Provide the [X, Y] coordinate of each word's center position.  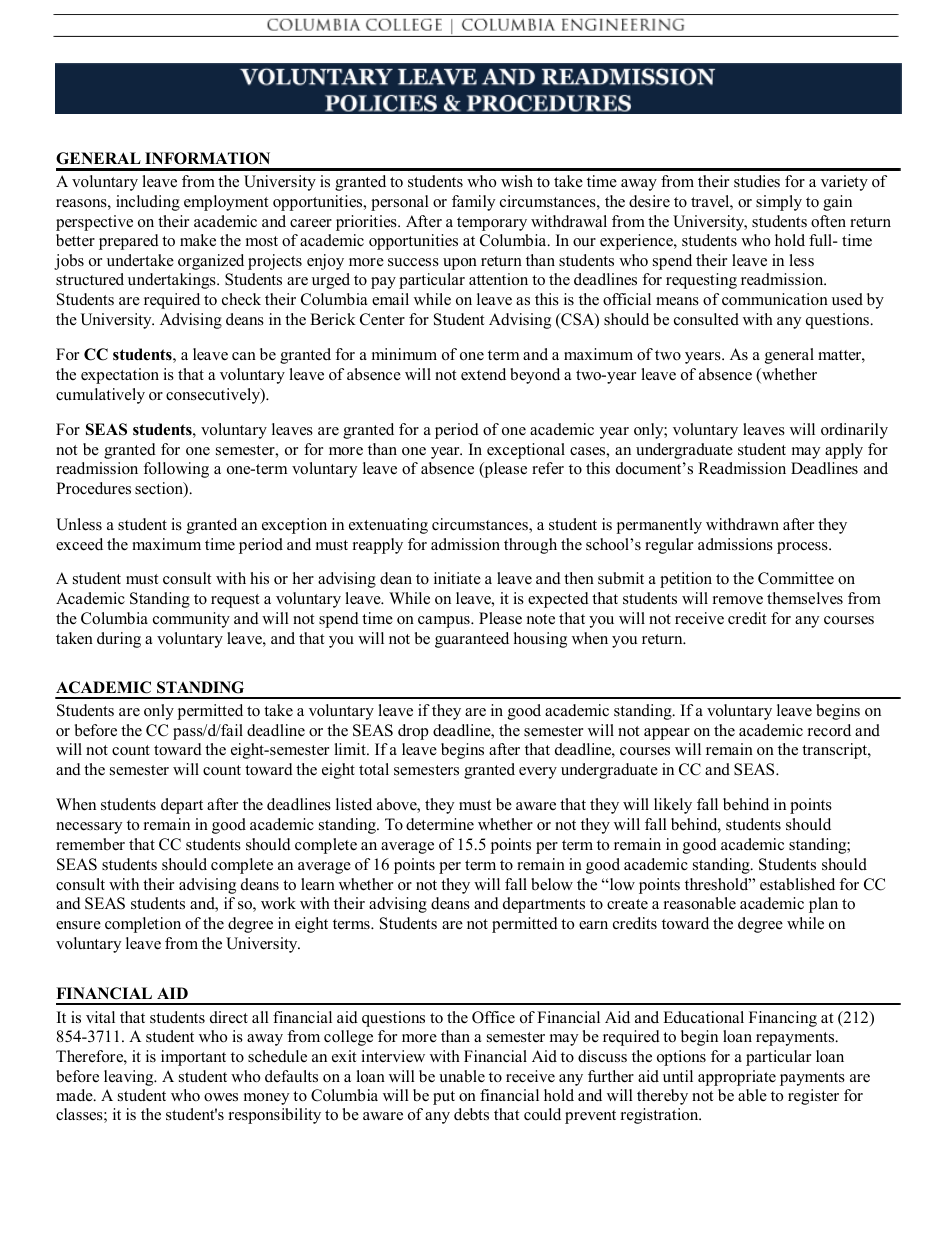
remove [738, 600]
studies [757, 181]
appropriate [737, 1078]
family [473, 203]
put [444, 1098]
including [148, 203]
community [191, 620]
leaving [130, 1078]
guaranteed [472, 640]
